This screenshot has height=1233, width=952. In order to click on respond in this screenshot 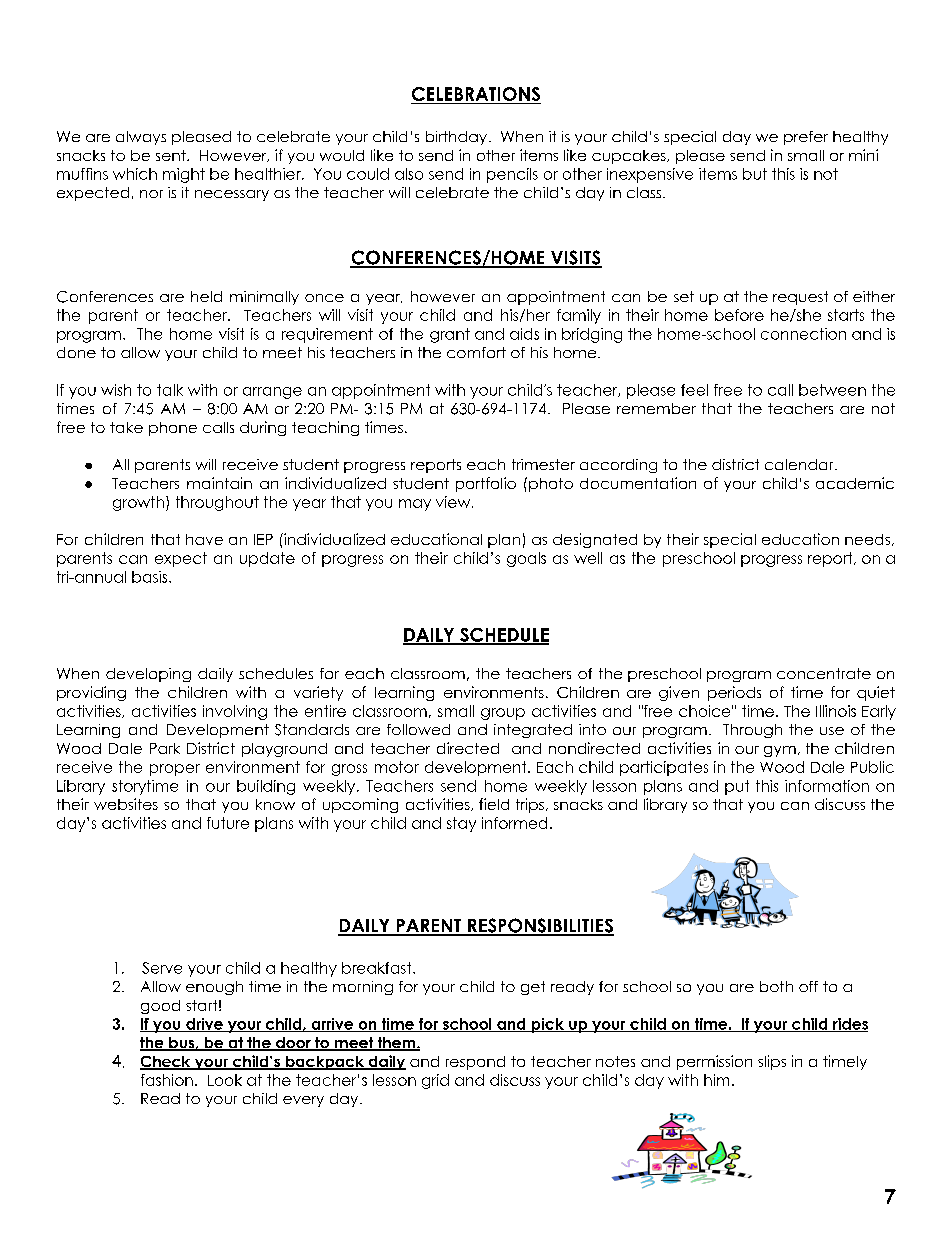, I will do `click(475, 1063)`.
